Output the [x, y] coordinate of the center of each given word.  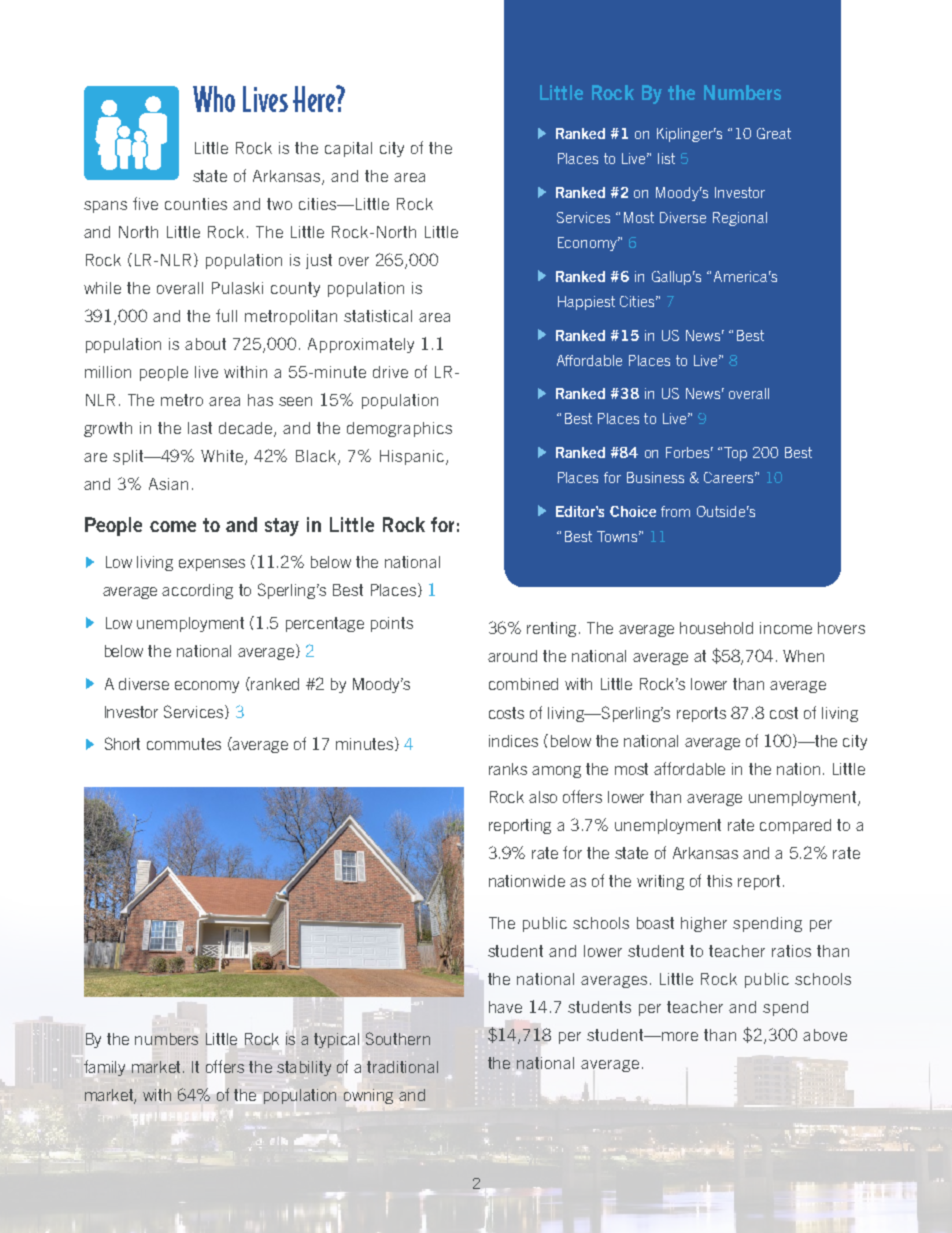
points [392, 624]
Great [774, 133]
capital [348, 149]
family [104, 1068]
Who [214, 99]
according [197, 591]
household [716, 628]
